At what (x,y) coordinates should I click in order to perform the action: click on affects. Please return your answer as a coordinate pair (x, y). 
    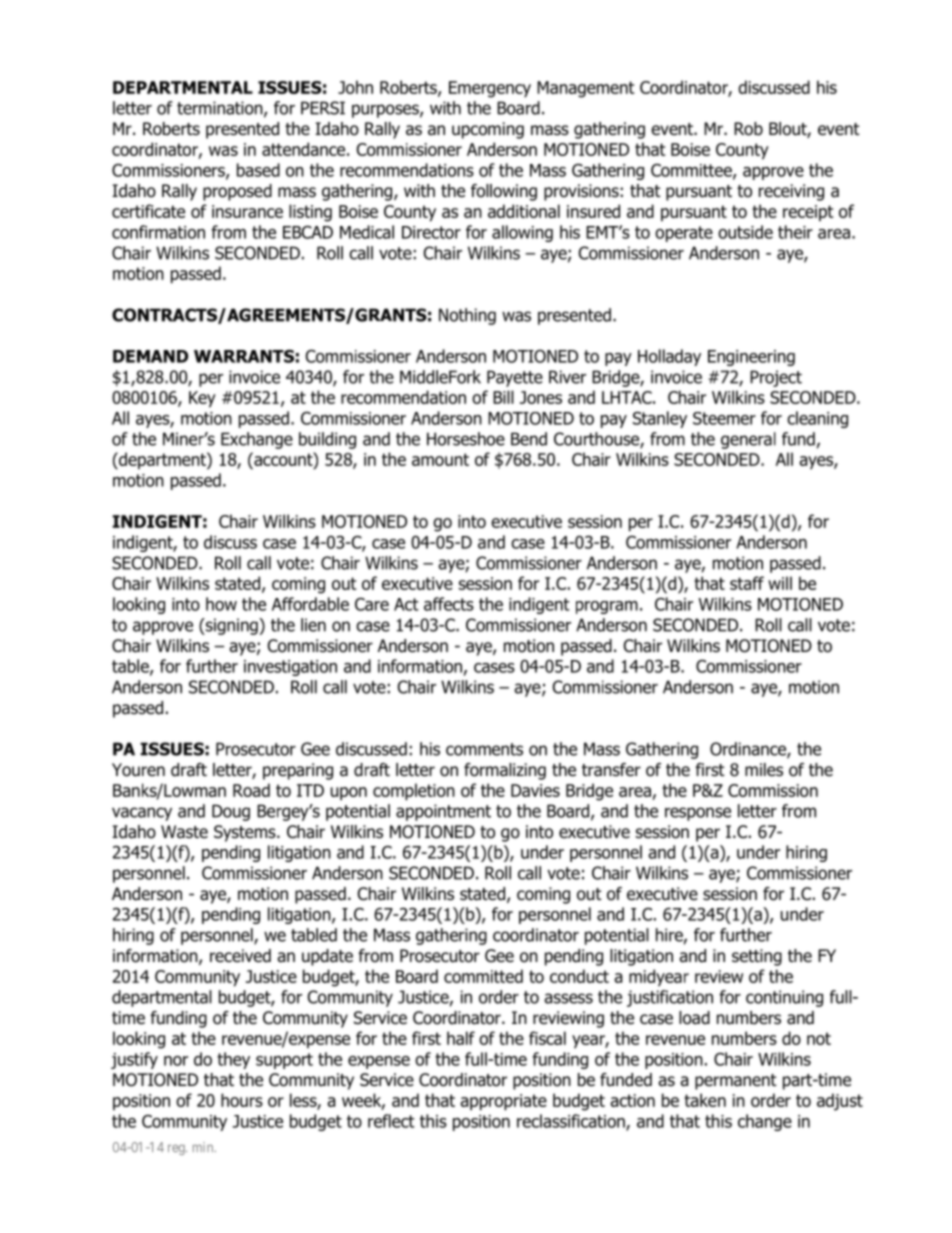
    Looking at the image, I should click on (449, 604).
